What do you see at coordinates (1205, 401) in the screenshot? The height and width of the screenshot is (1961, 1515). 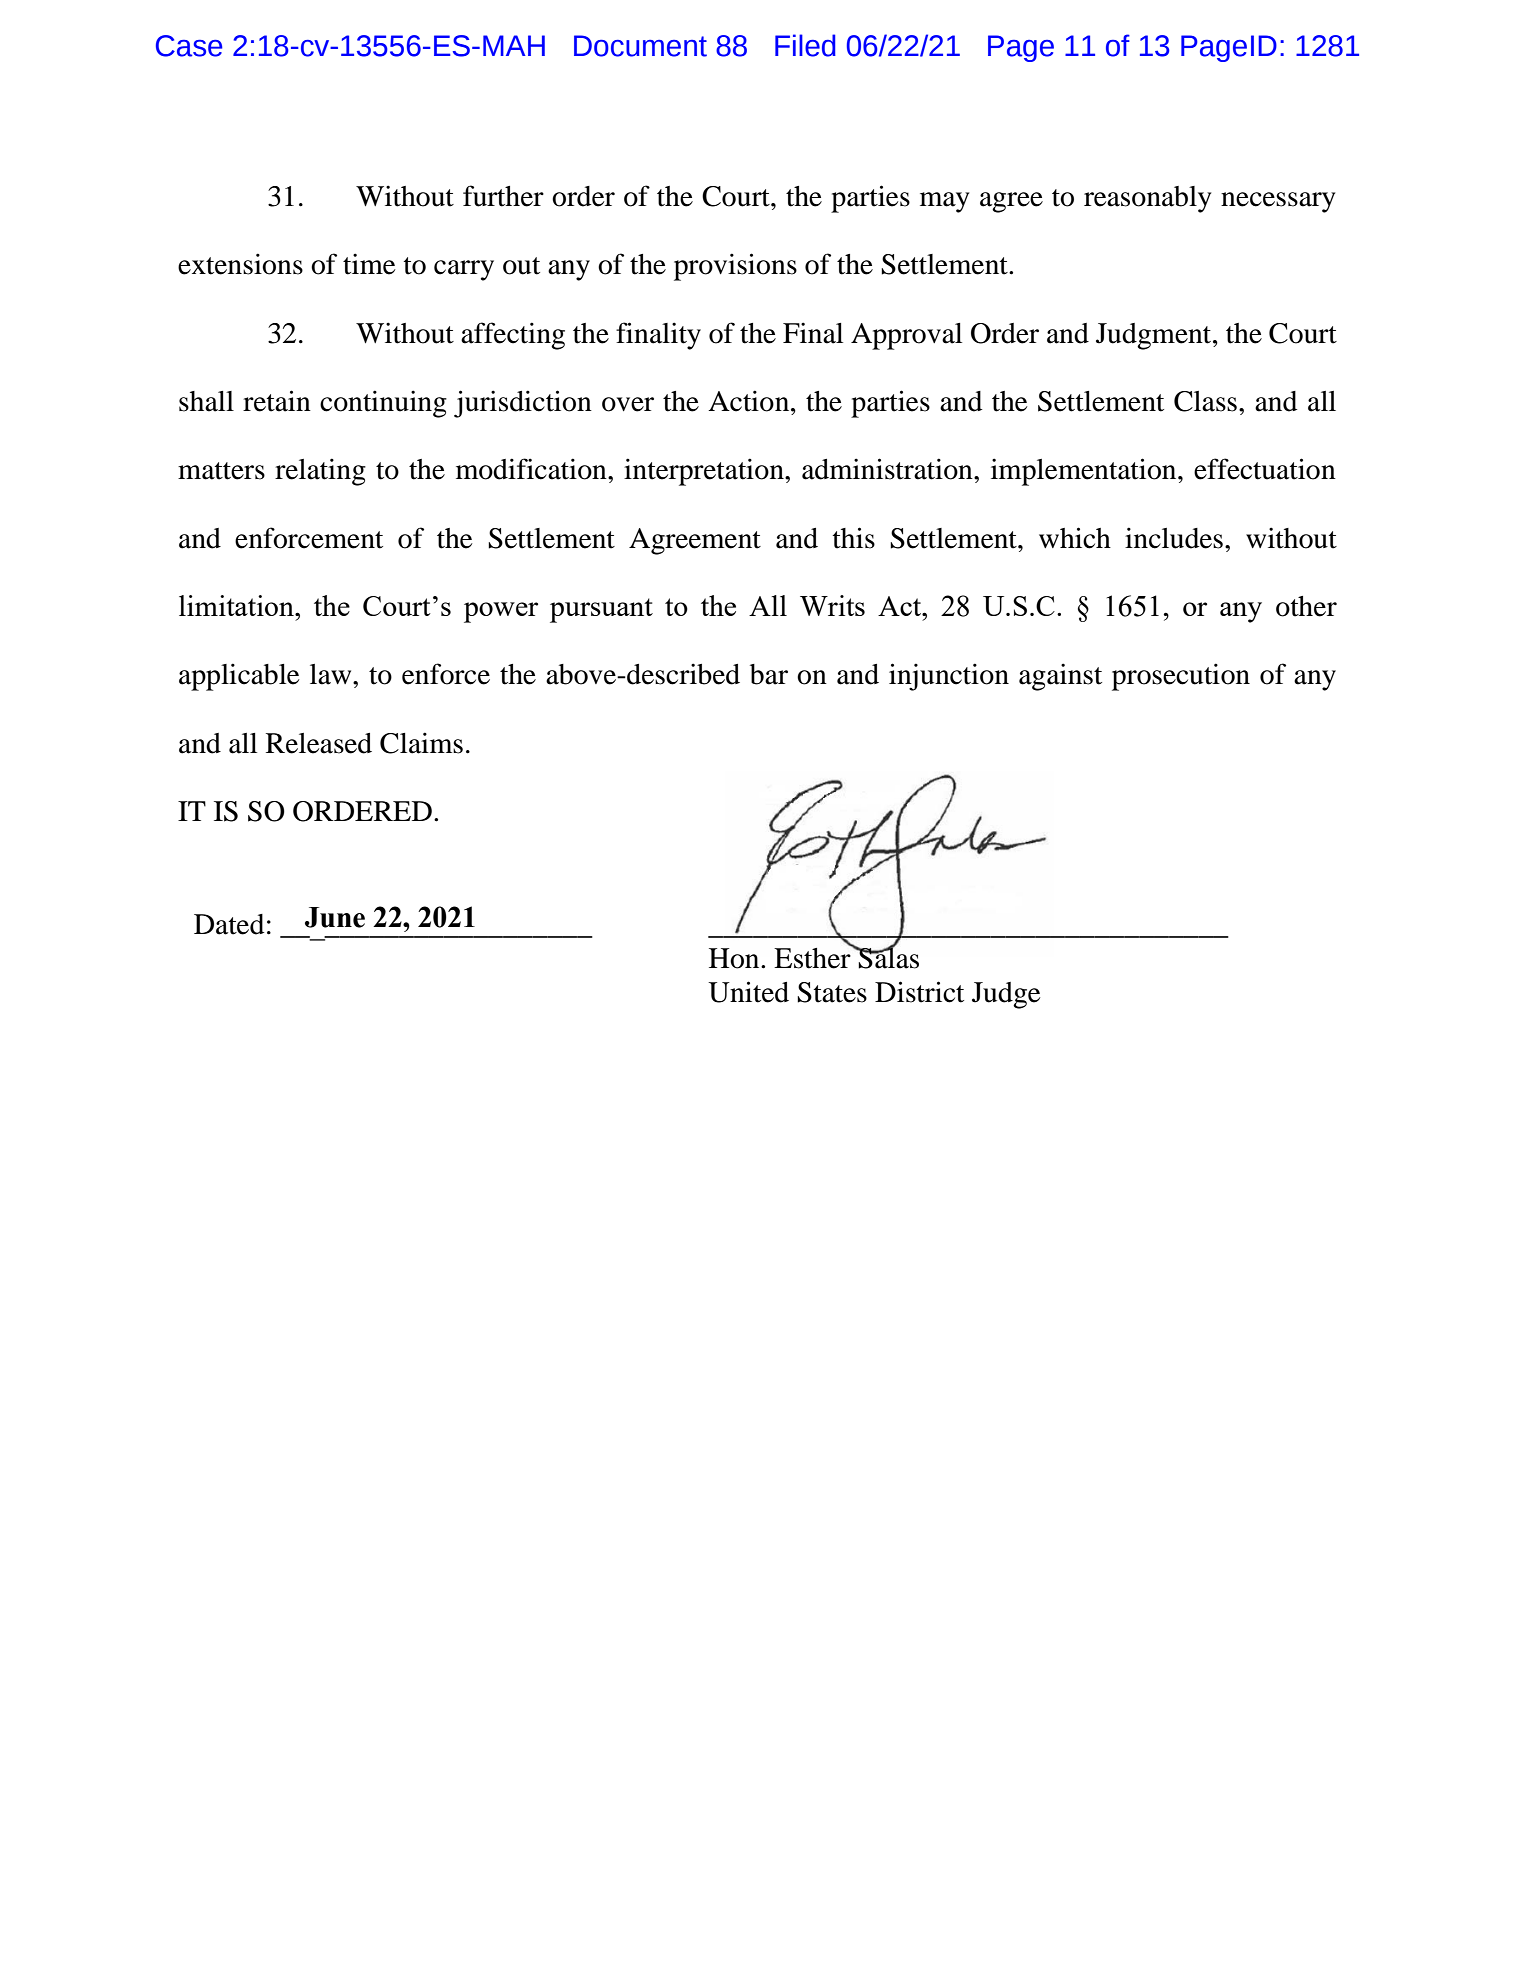 I see `Class` at bounding box center [1205, 401].
